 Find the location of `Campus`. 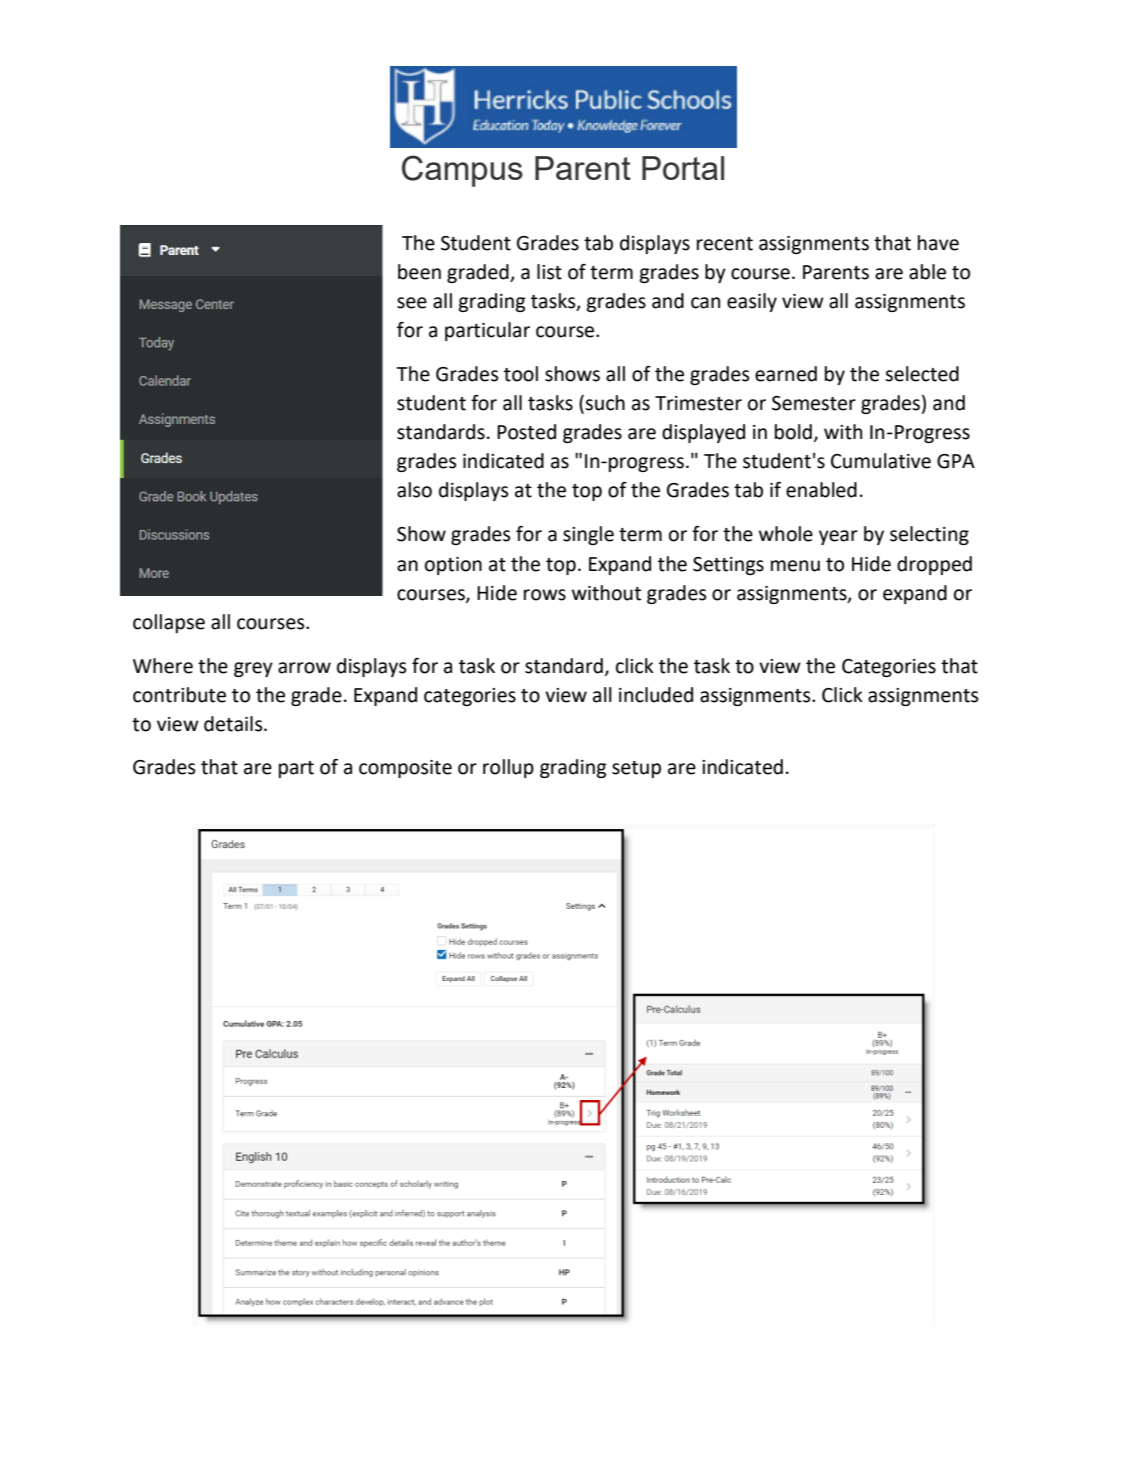

Campus is located at coordinates (462, 171).
